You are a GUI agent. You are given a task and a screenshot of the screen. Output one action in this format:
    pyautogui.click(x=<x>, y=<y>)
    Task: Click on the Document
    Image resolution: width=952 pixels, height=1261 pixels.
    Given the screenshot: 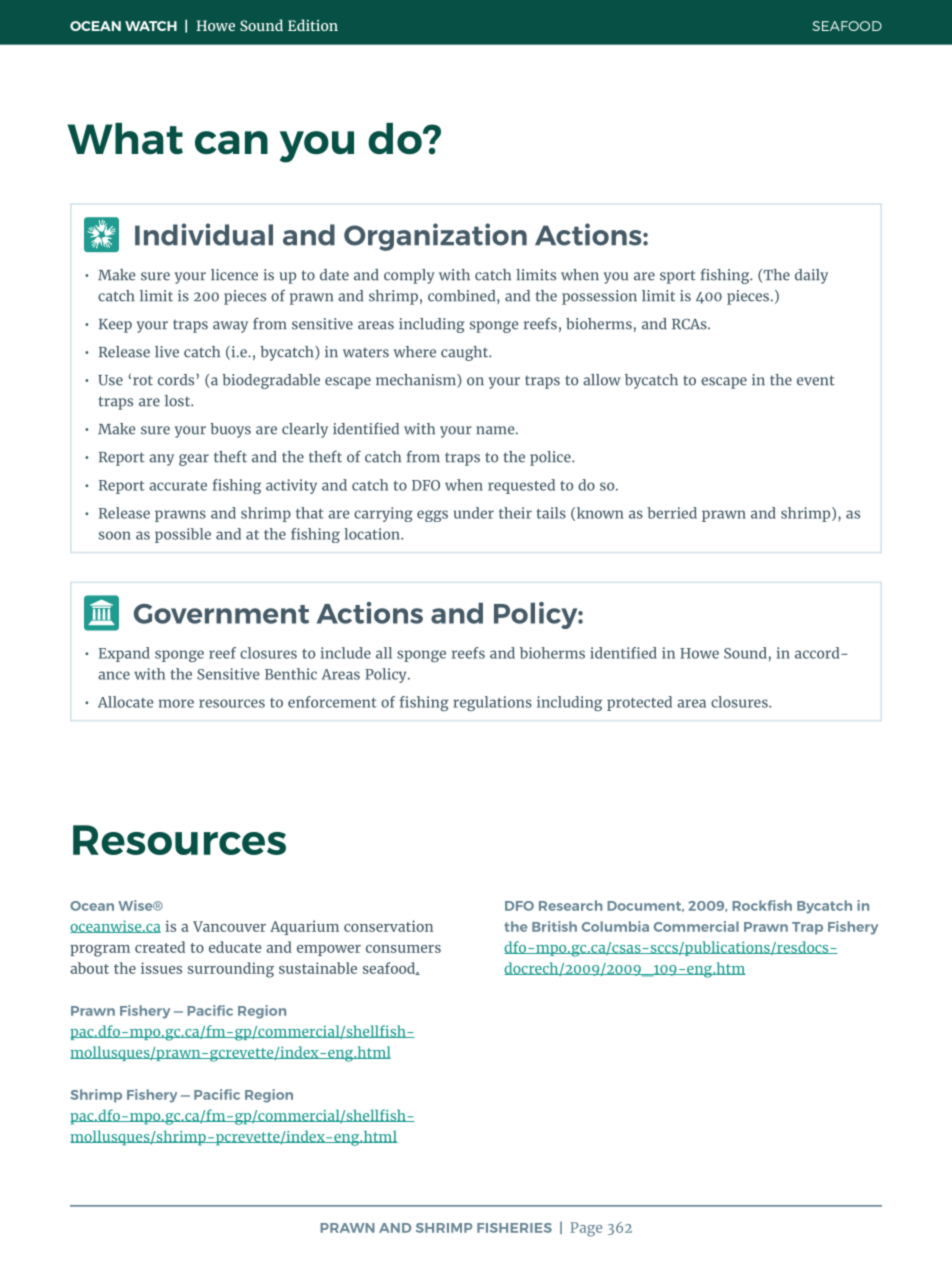 What is the action you would take?
    pyautogui.click(x=645, y=906)
